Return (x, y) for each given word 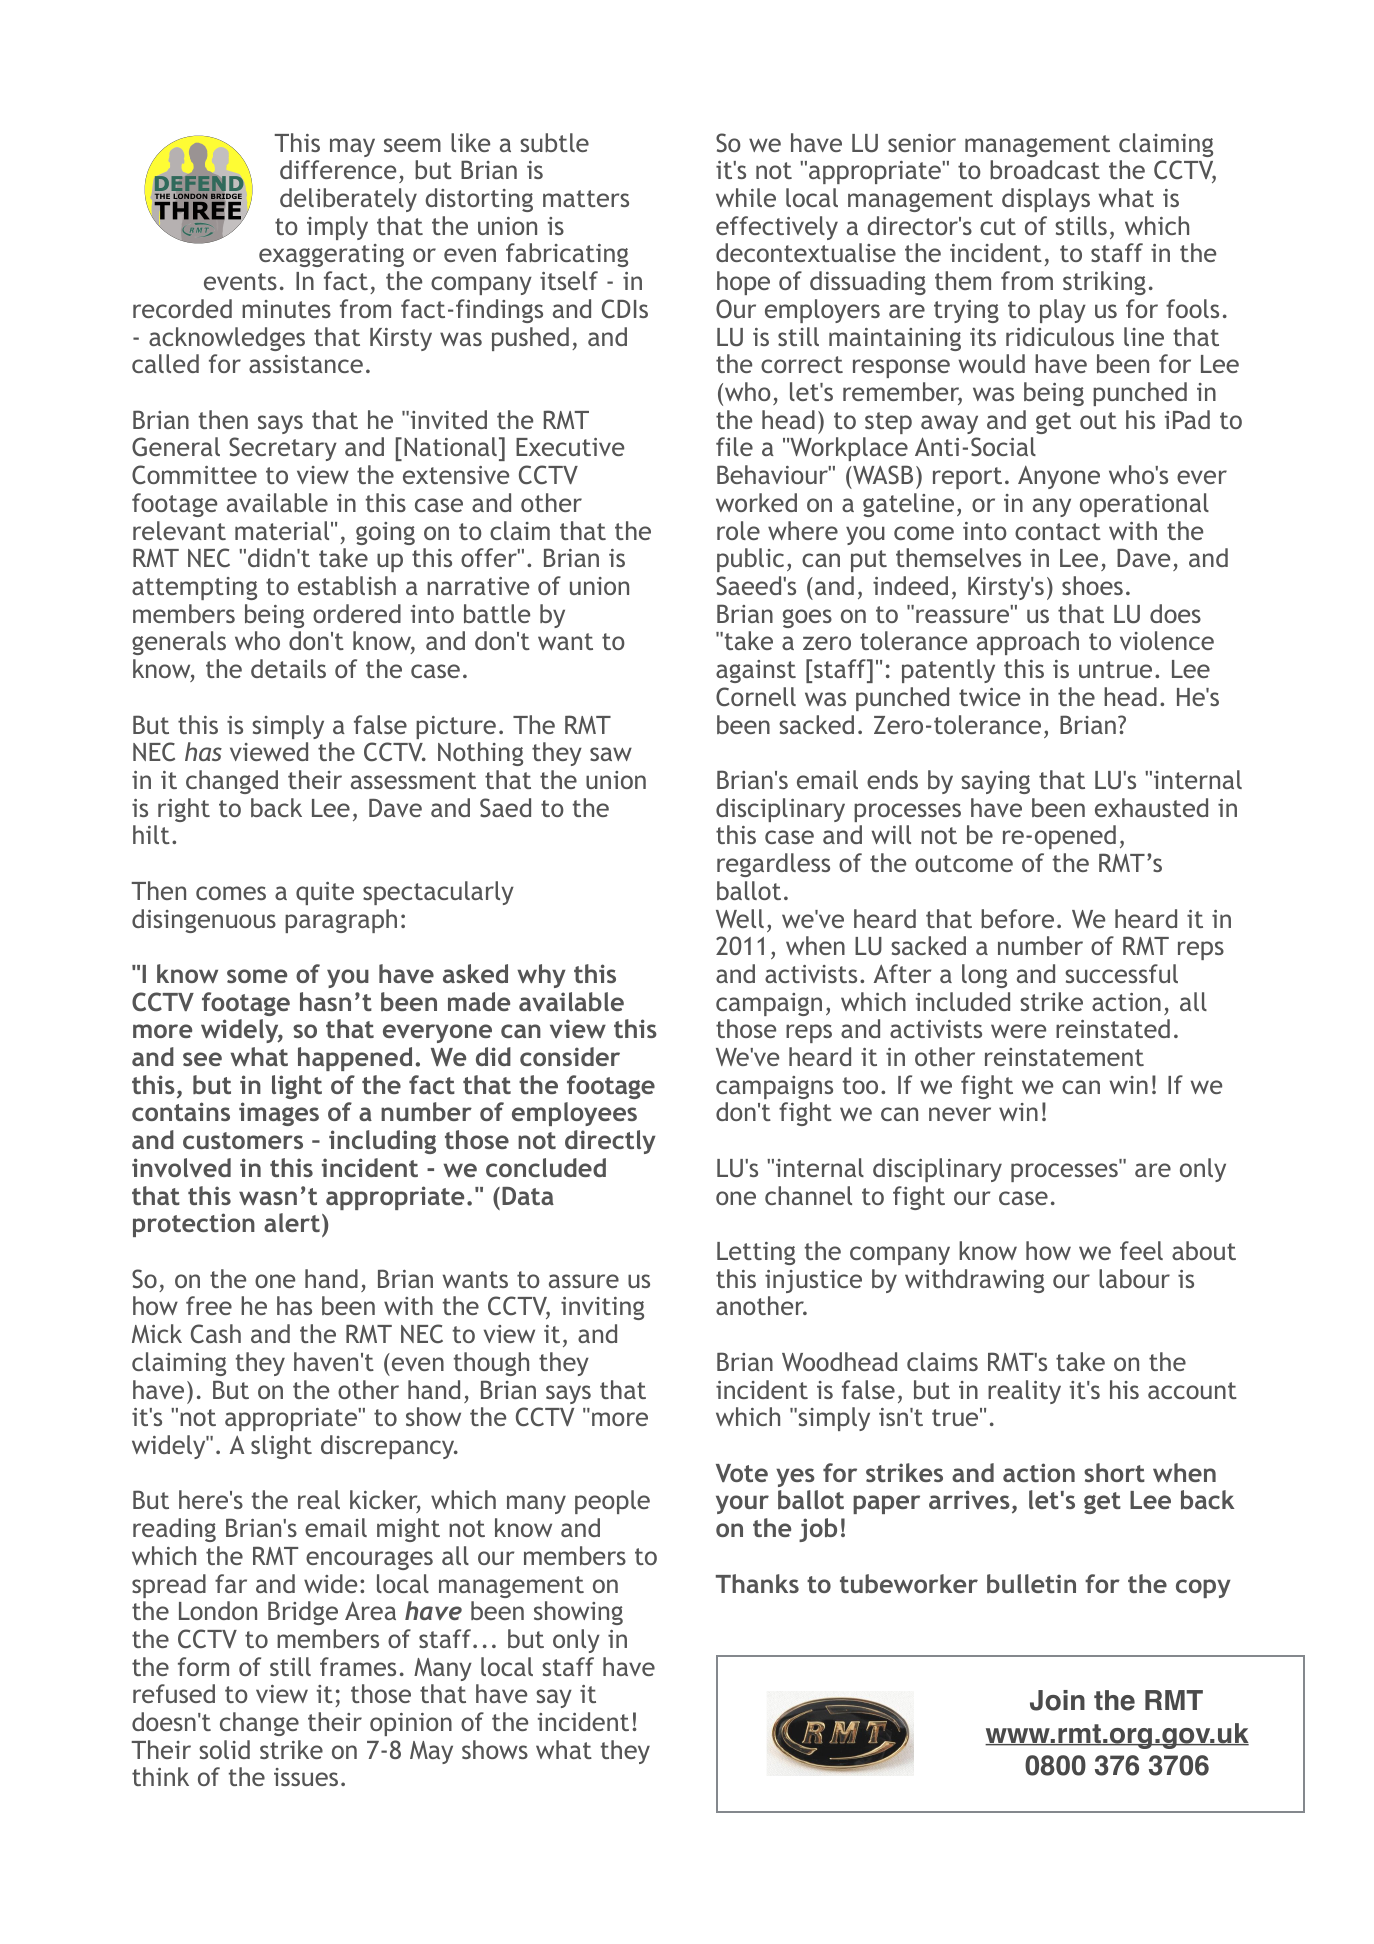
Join (1057, 1700)
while (746, 197)
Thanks (757, 1583)
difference (338, 169)
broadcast (1045, 169)
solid (224, 1749)
